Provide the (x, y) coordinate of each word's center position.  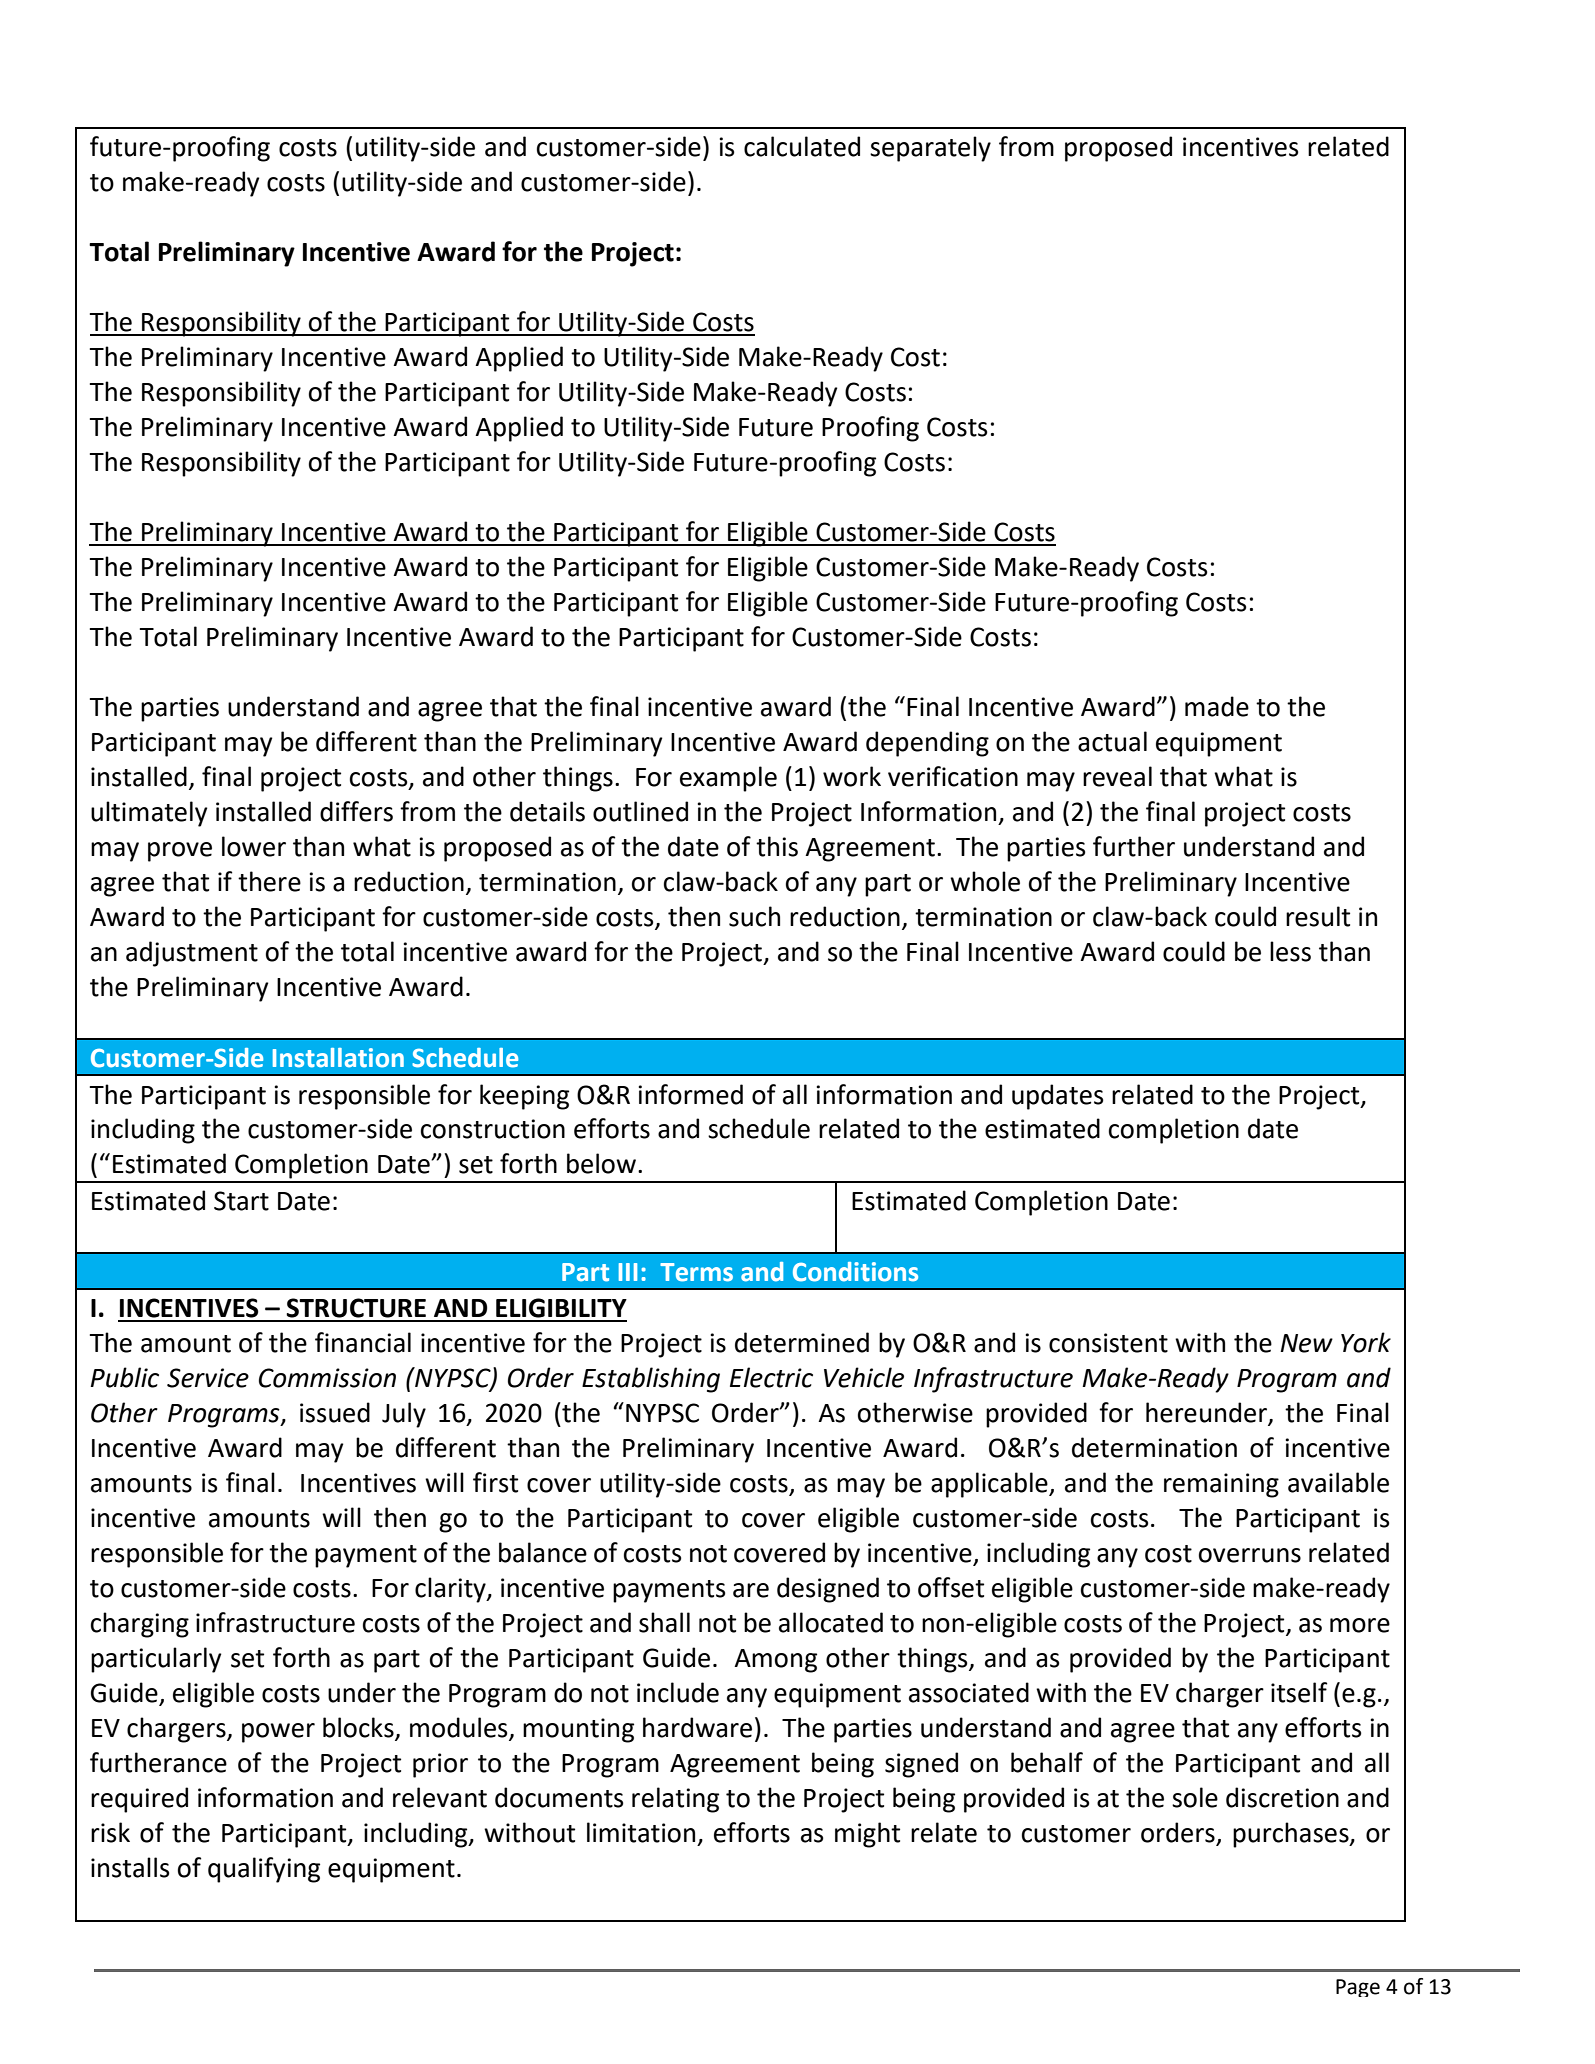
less (1290, 951)
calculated (802, 146)
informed (691, 1094)
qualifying (264, 1870)
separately (930, 149)
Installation (338, 1058)
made (1217, 706)
